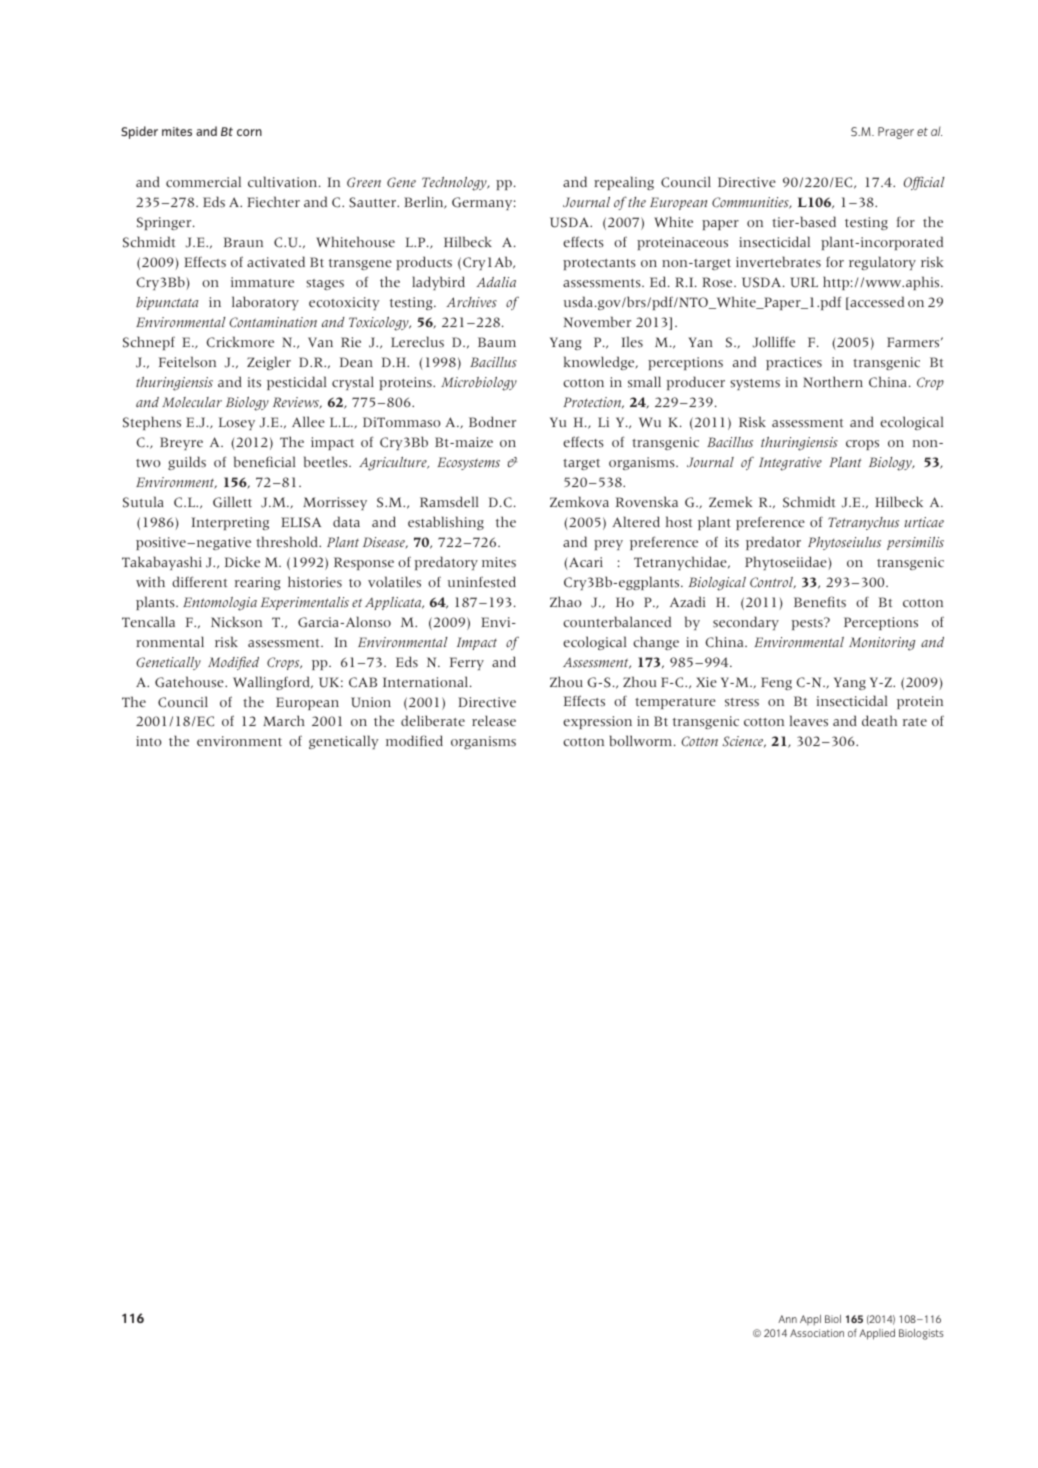  Describe the element at coordinates (258, 583) in the document. I see `rearing` at that location.
